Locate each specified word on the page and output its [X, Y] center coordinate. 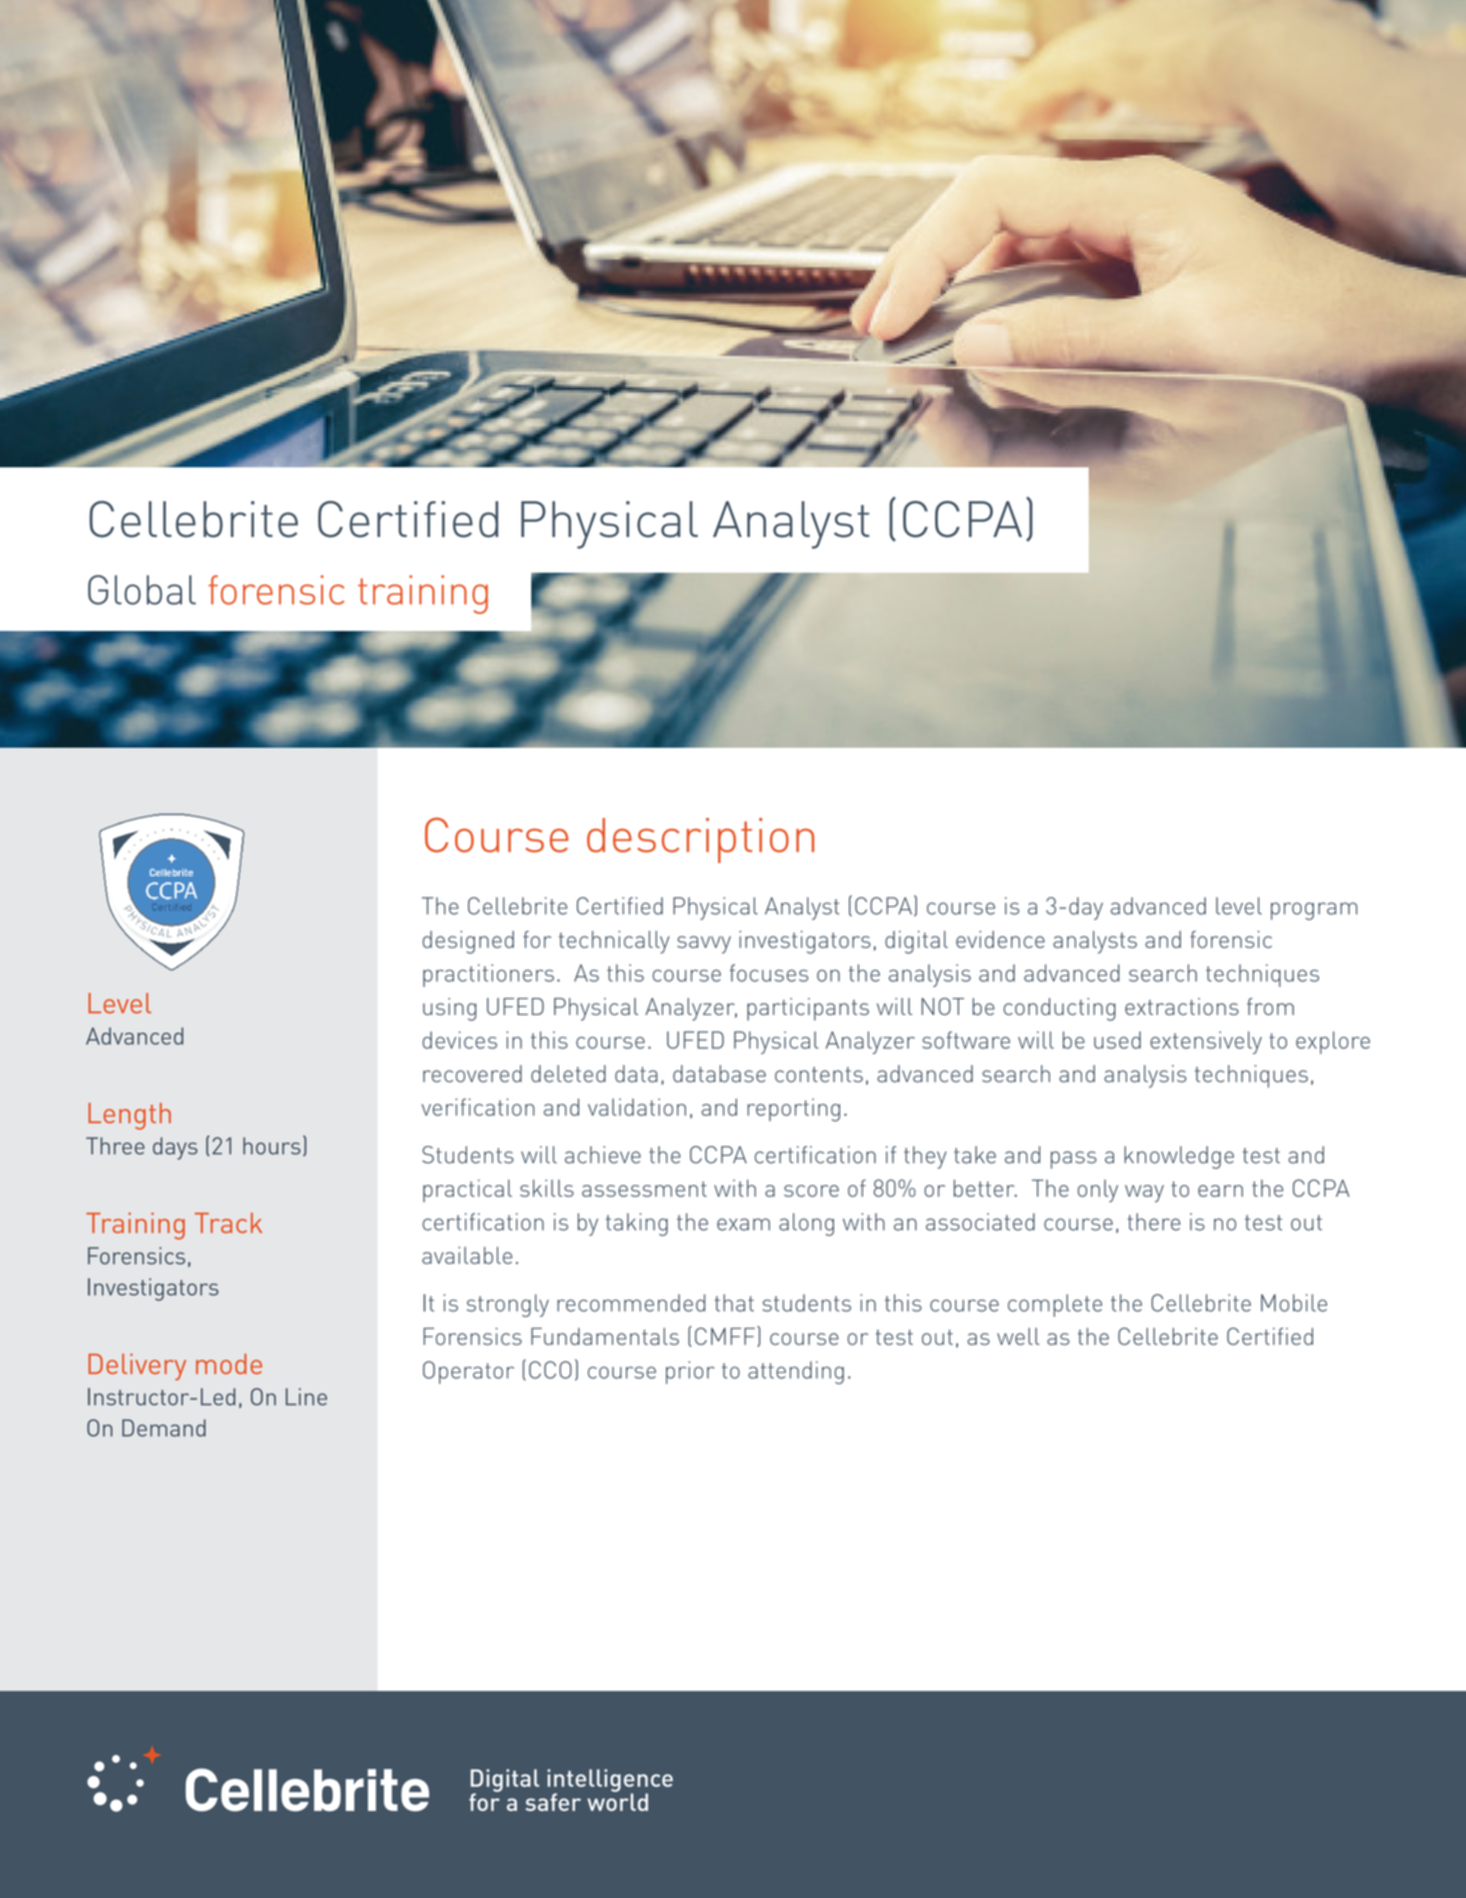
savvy [704, 945]
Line [306, 1397]
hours [272, 1146]
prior [690, 1372]
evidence [1000, 939]
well [1018, 1336]
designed [468, 942]
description [700, 840]
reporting [793, 1110]
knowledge [1179, 1157]
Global [142, 590]
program [1314, 911]
